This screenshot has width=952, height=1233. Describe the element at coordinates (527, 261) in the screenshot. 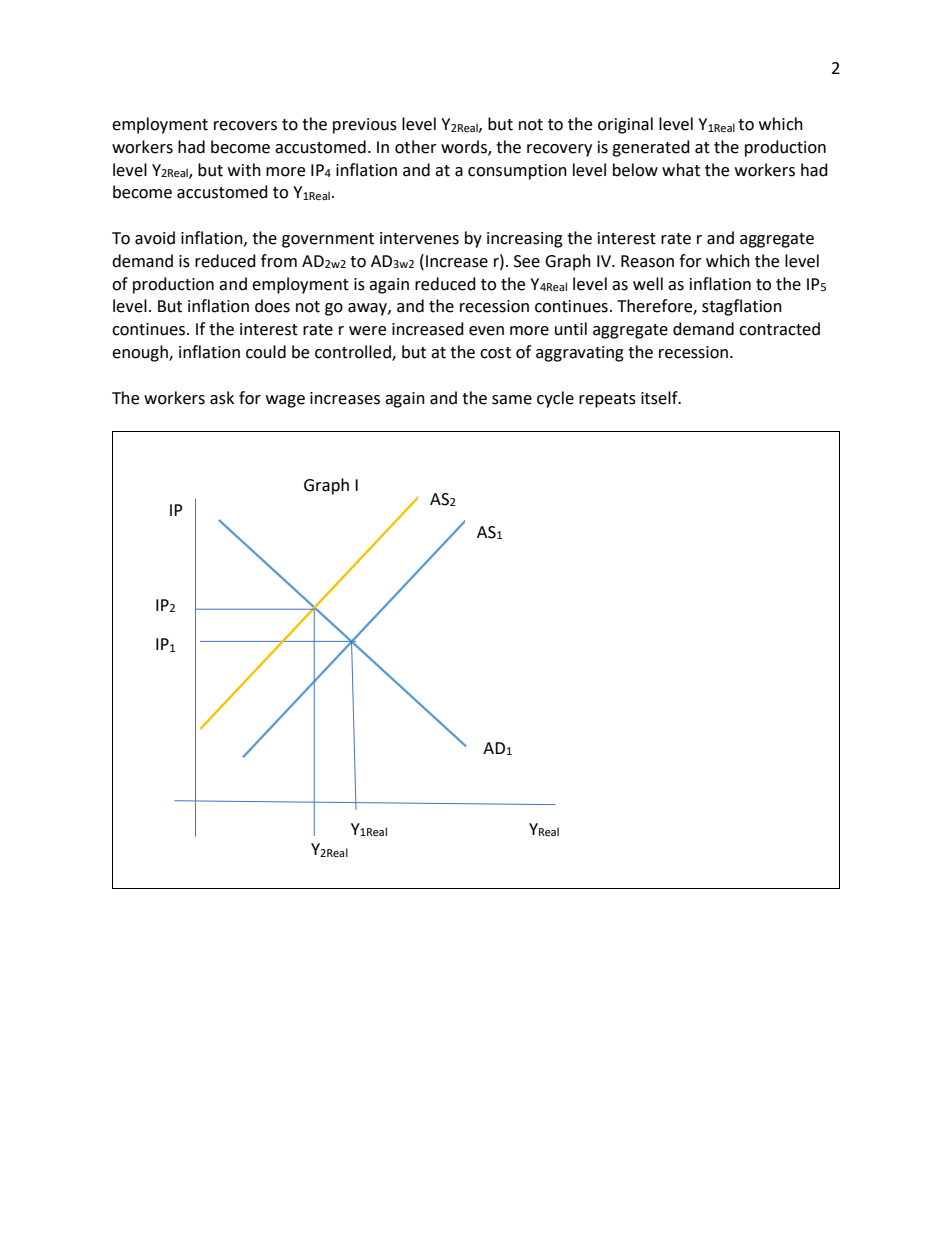

I see `See` at that location.
